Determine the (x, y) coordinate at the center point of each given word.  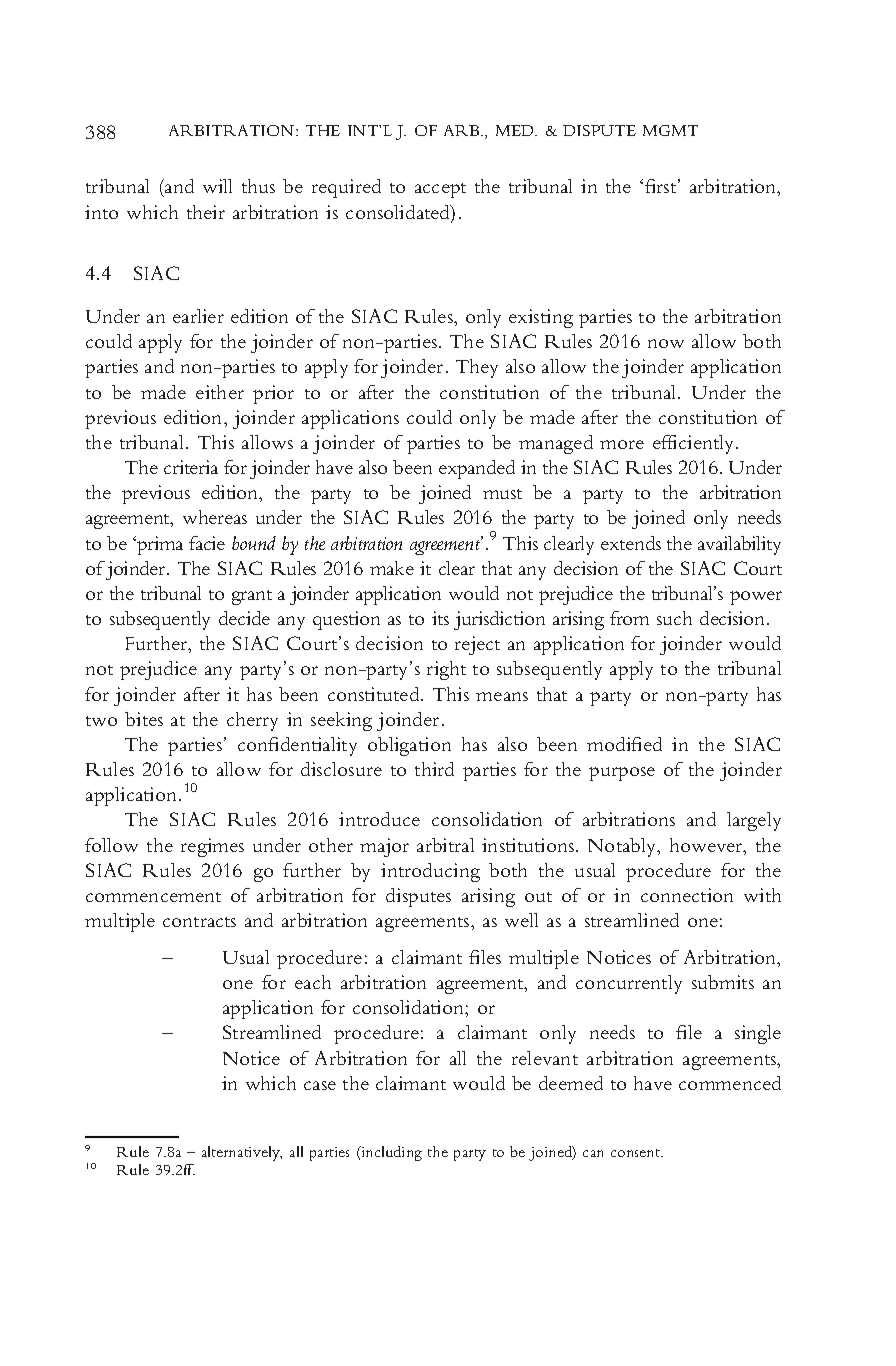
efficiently (695, 444)
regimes (212, 847)
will (217, 186)
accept (440, 190)
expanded (477, 469)
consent (637, 1153)
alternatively (242, 1153)
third (434, 769)
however (708, 846)
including (390, 1153)
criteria (191, 467)
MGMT (670, 130)
